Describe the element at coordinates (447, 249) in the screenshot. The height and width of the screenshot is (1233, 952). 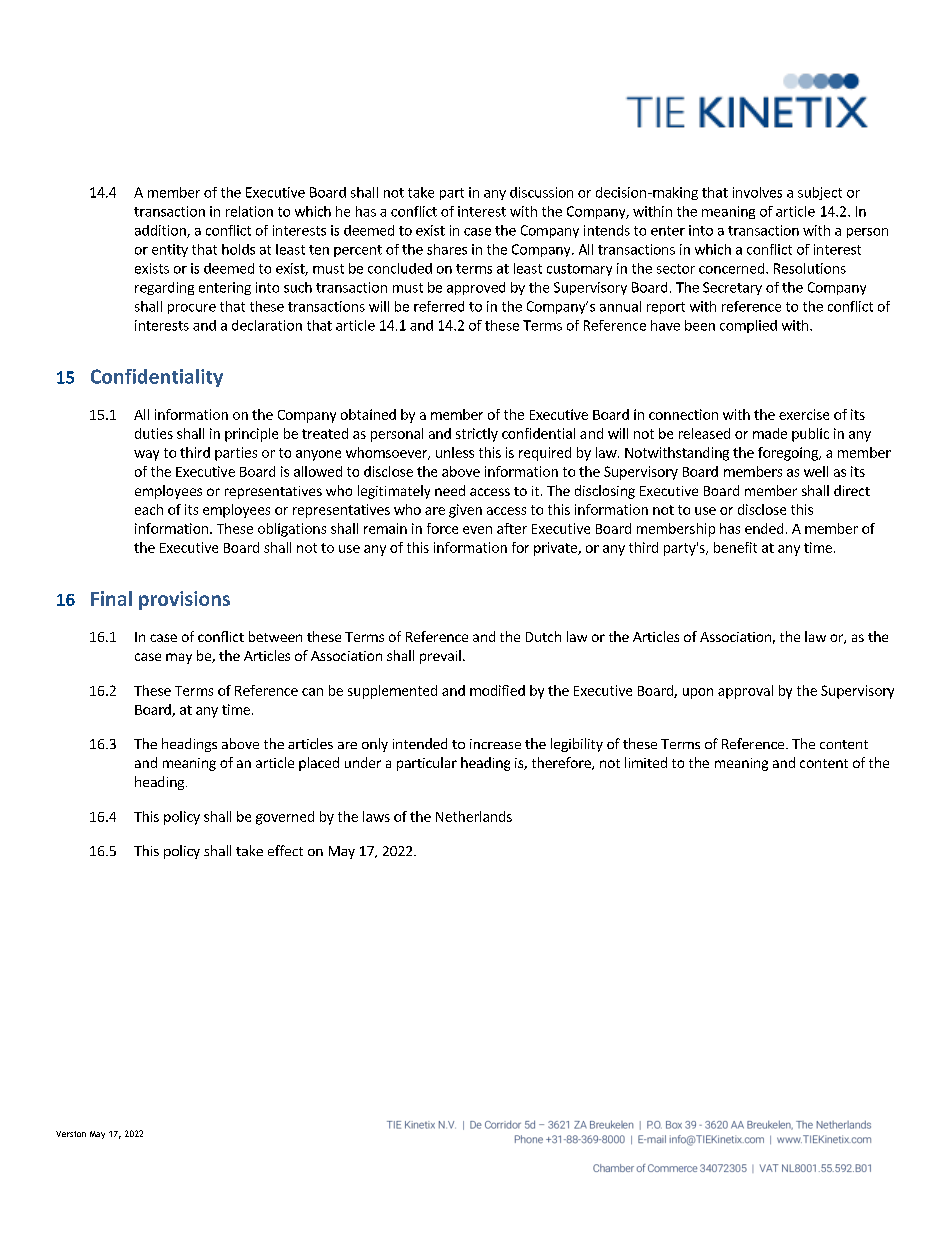
I see `shares` at that location.
